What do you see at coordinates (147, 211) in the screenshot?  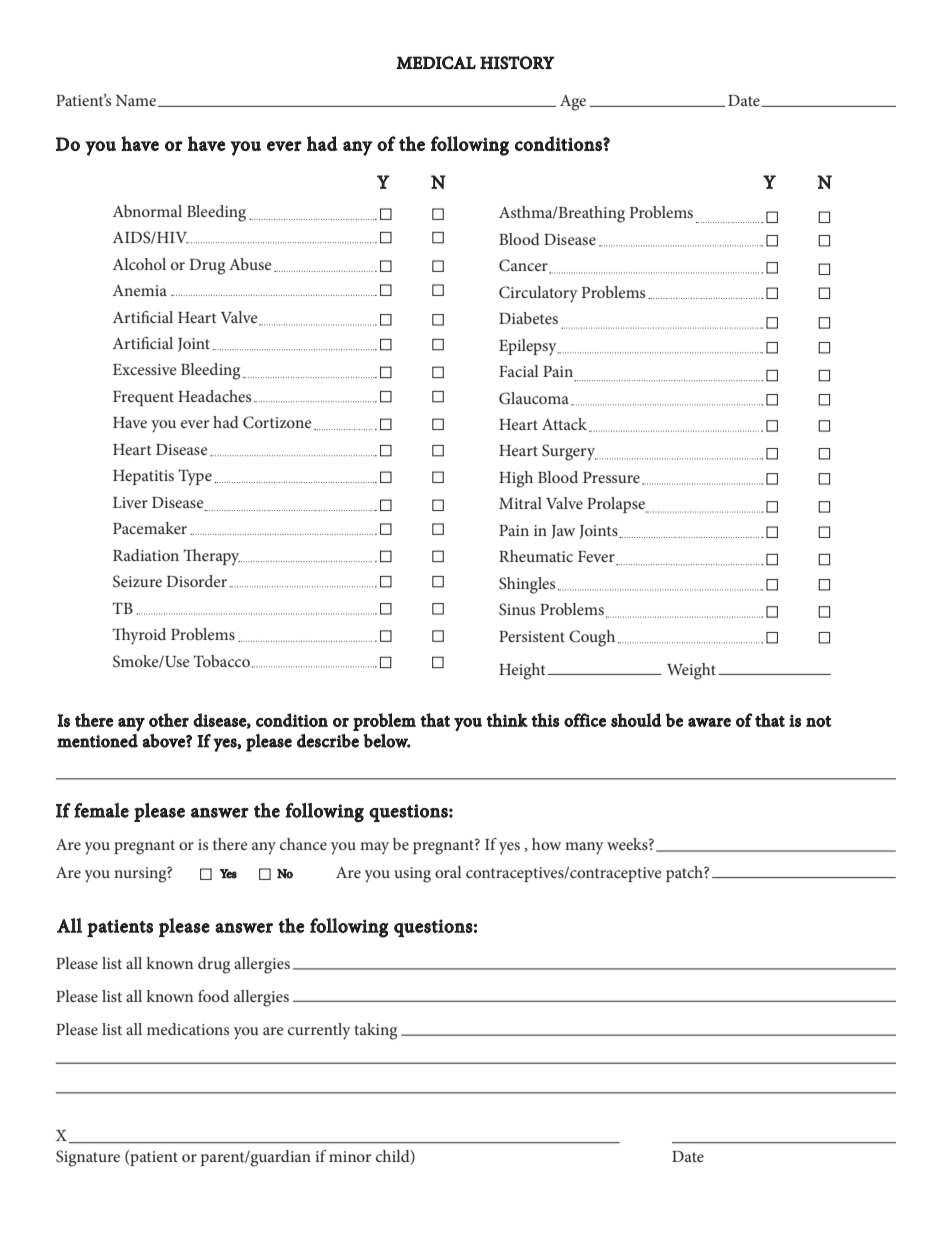 I see `Abnormal` at bounding box center [147, 211].
